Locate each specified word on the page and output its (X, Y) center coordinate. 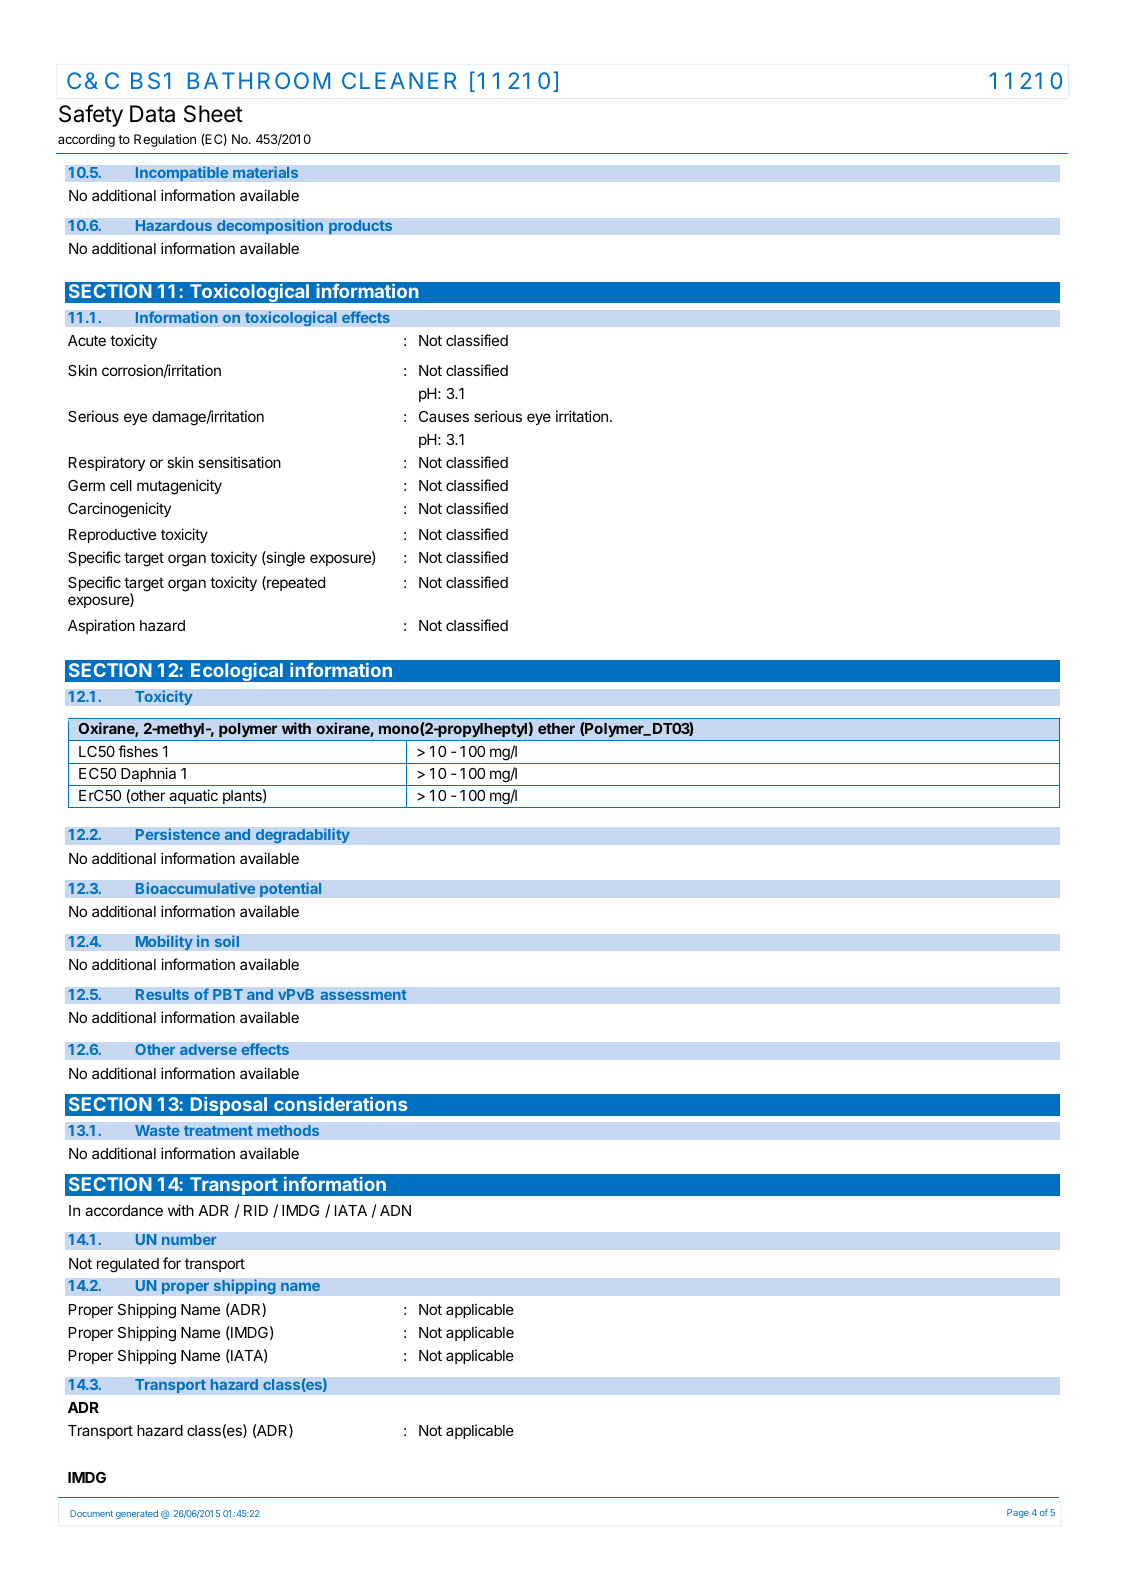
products (361, 227)
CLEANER (399, 80)
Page (1018, 1513)
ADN (395, 1210)
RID (256, 1210)
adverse (208, 1049)
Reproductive (112, 535)
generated (137, 1514)
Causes (444, 416)
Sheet (213, 114)
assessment (363, 994)
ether (556, 728)
